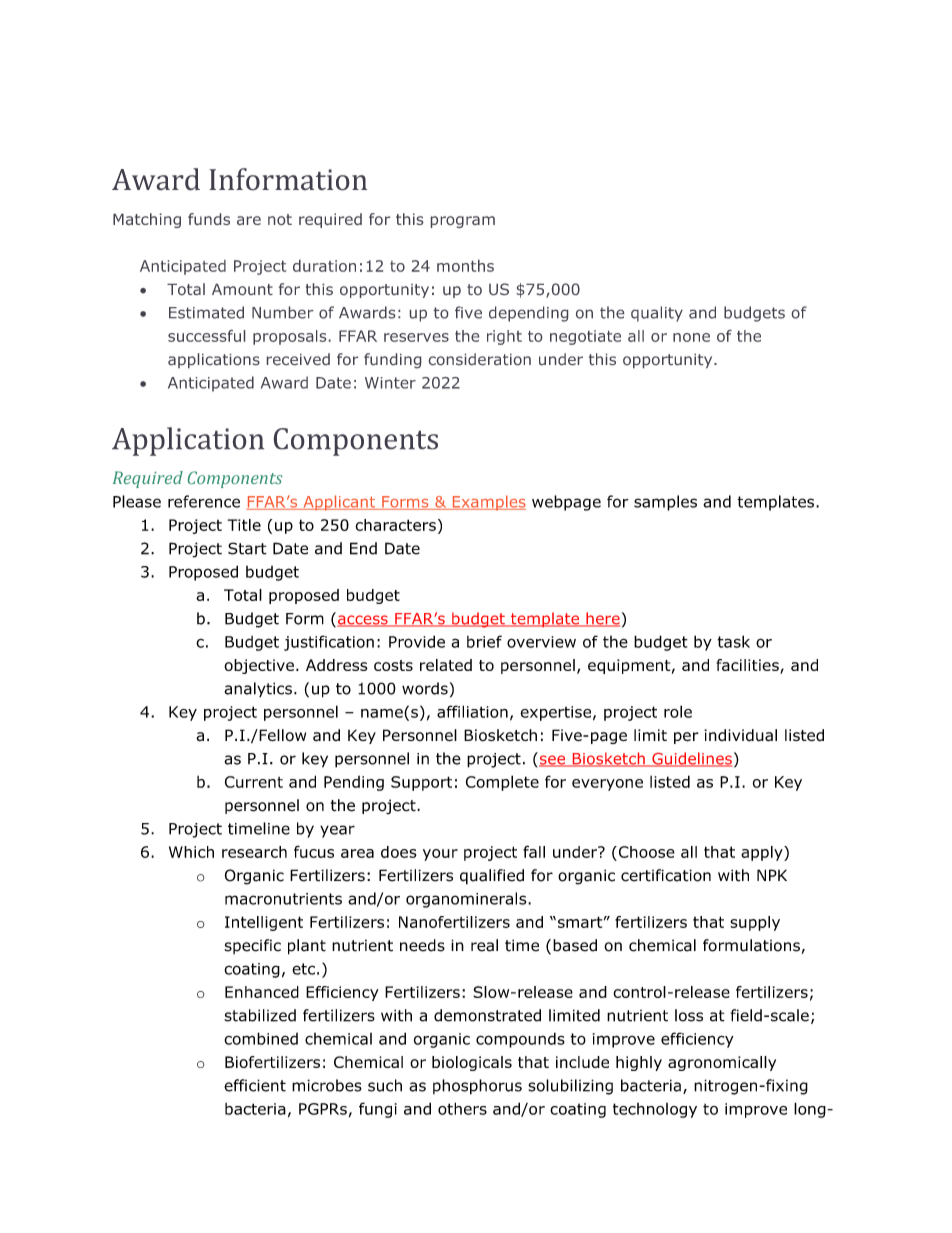  What do you see at coordinates (733, 641) in the image?
I see `task` at bounding box center [733, 641].
